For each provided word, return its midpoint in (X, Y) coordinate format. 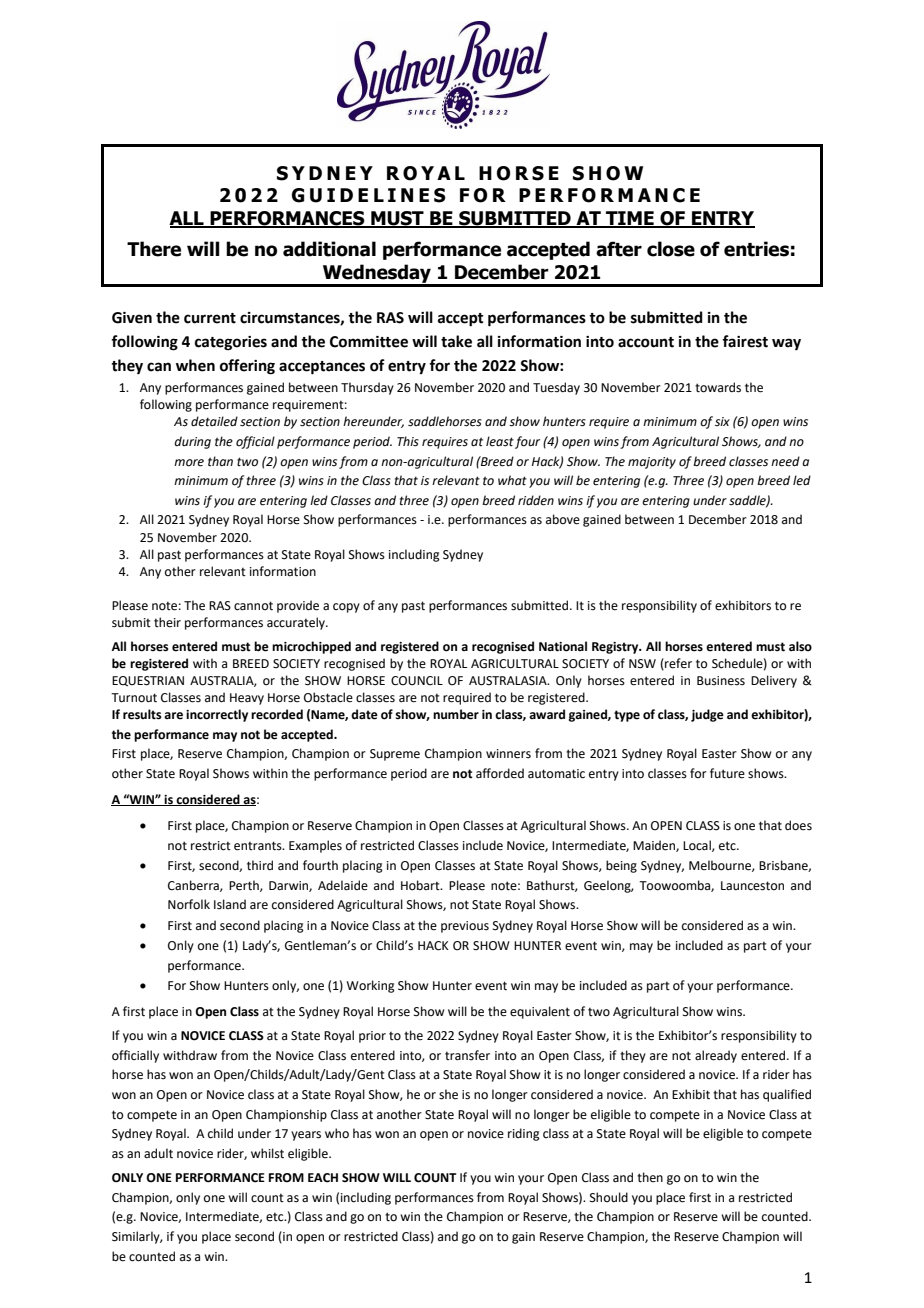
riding (524, 1134)
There (154, 249)
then (650, 1177)
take (456, 341)
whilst (267, 1153)
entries (756, 249)
